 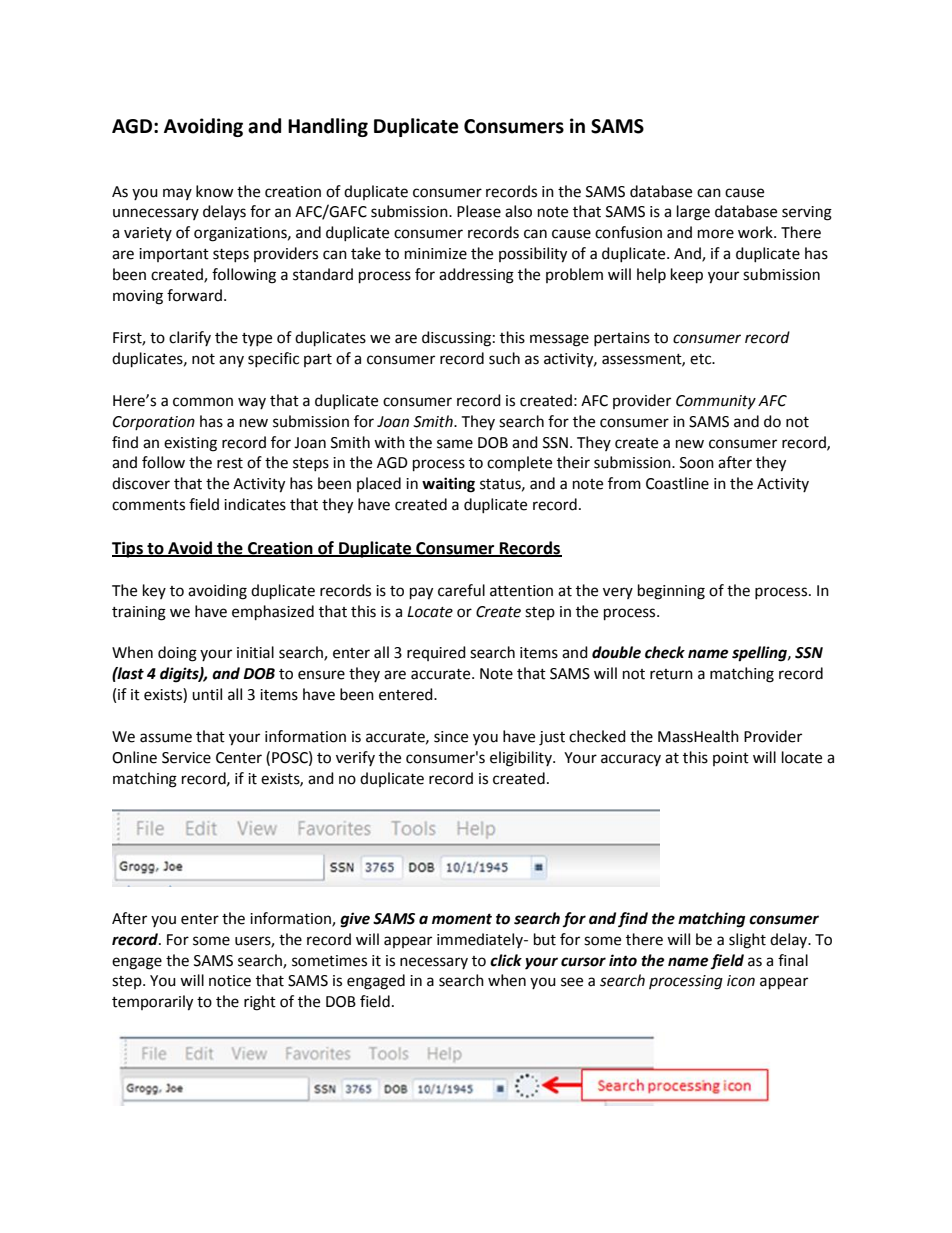 I want to click on large, so click(x=693, y=213).
